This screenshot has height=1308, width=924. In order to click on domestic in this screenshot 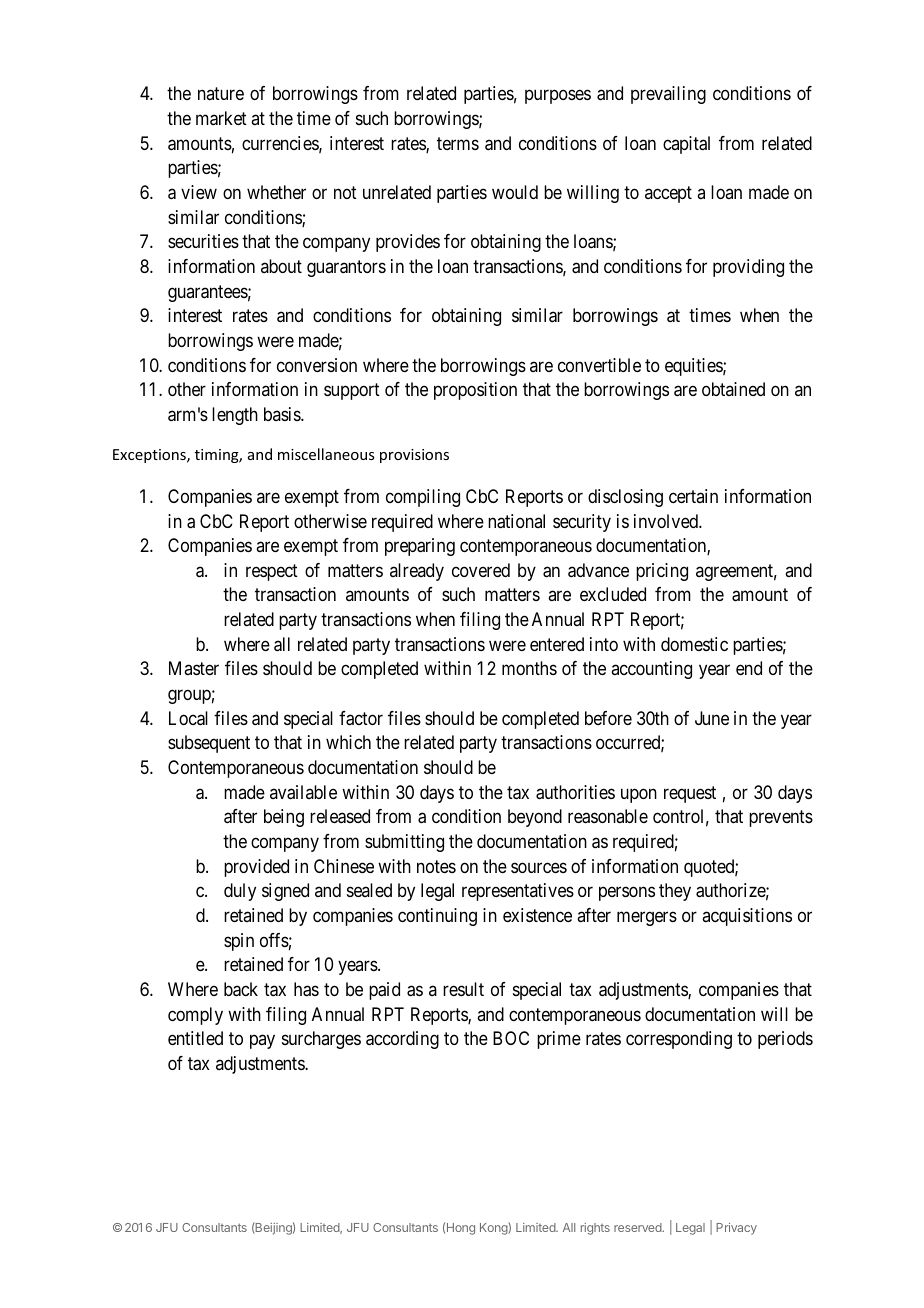, I will do `click(694, 644)`.
